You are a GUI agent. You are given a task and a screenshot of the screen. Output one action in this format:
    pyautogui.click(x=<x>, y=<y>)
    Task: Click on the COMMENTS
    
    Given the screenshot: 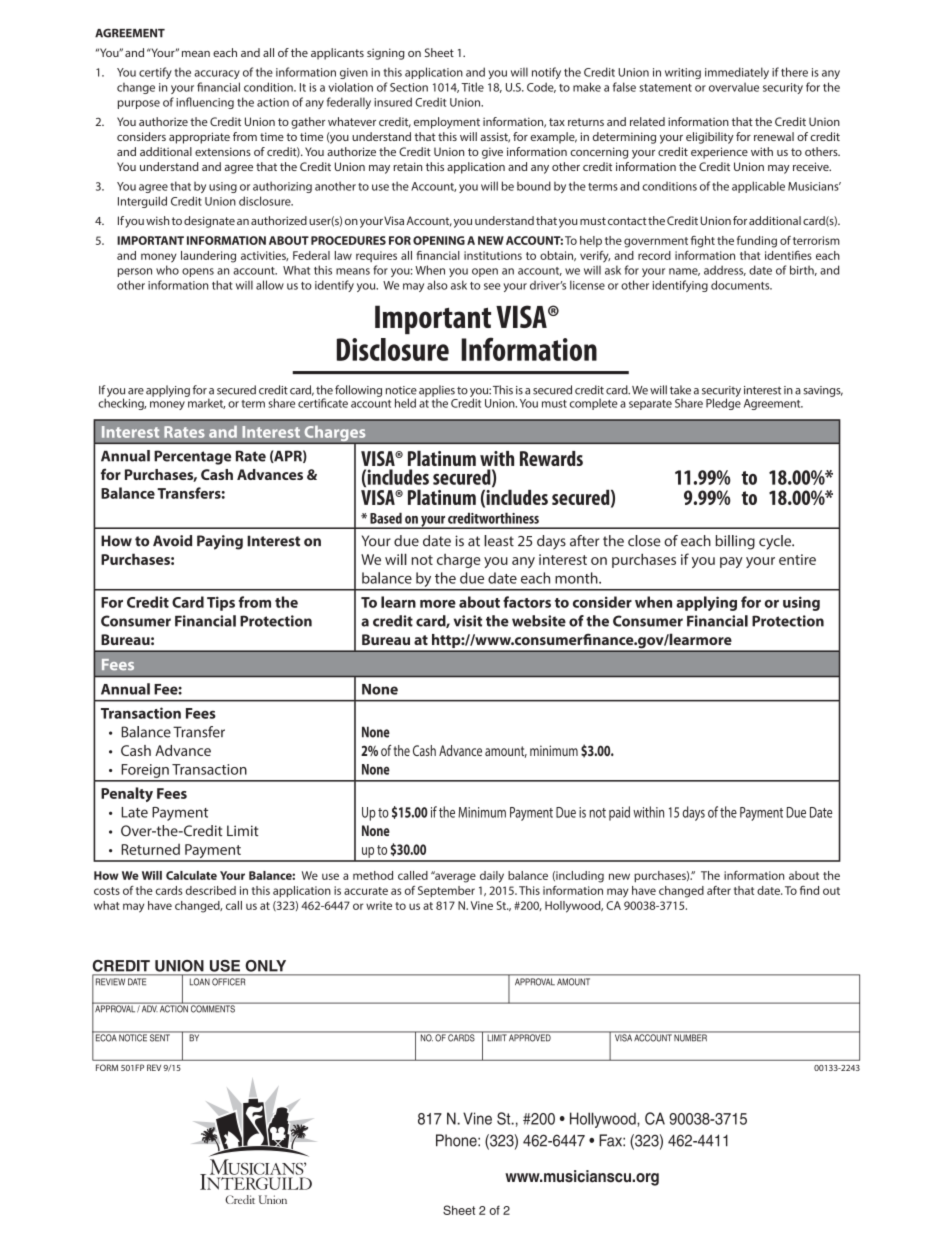 What is the action you would take?
    pyautogui.click(x=213, y=1008)
